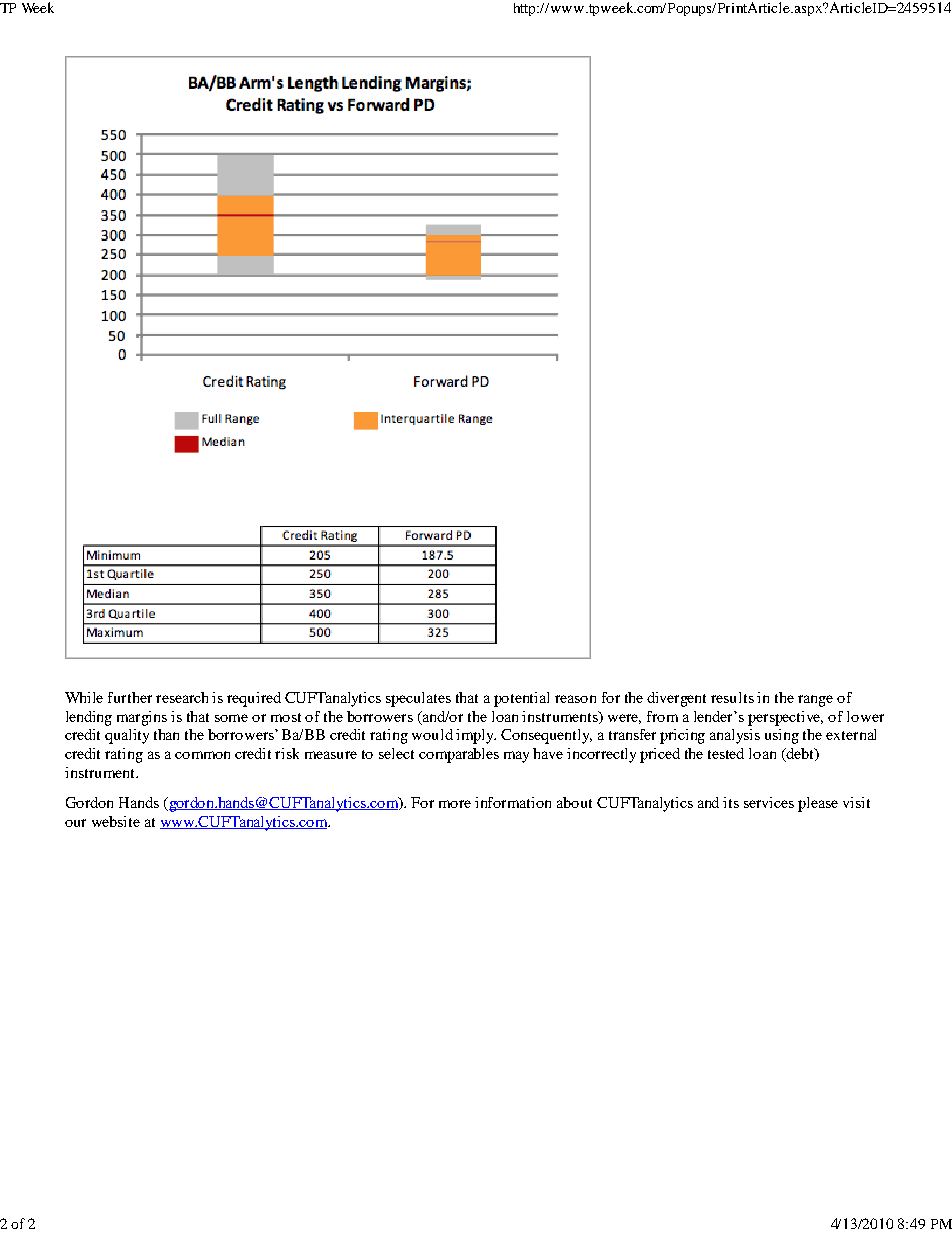  I want to click on range, so click(815, 701).
